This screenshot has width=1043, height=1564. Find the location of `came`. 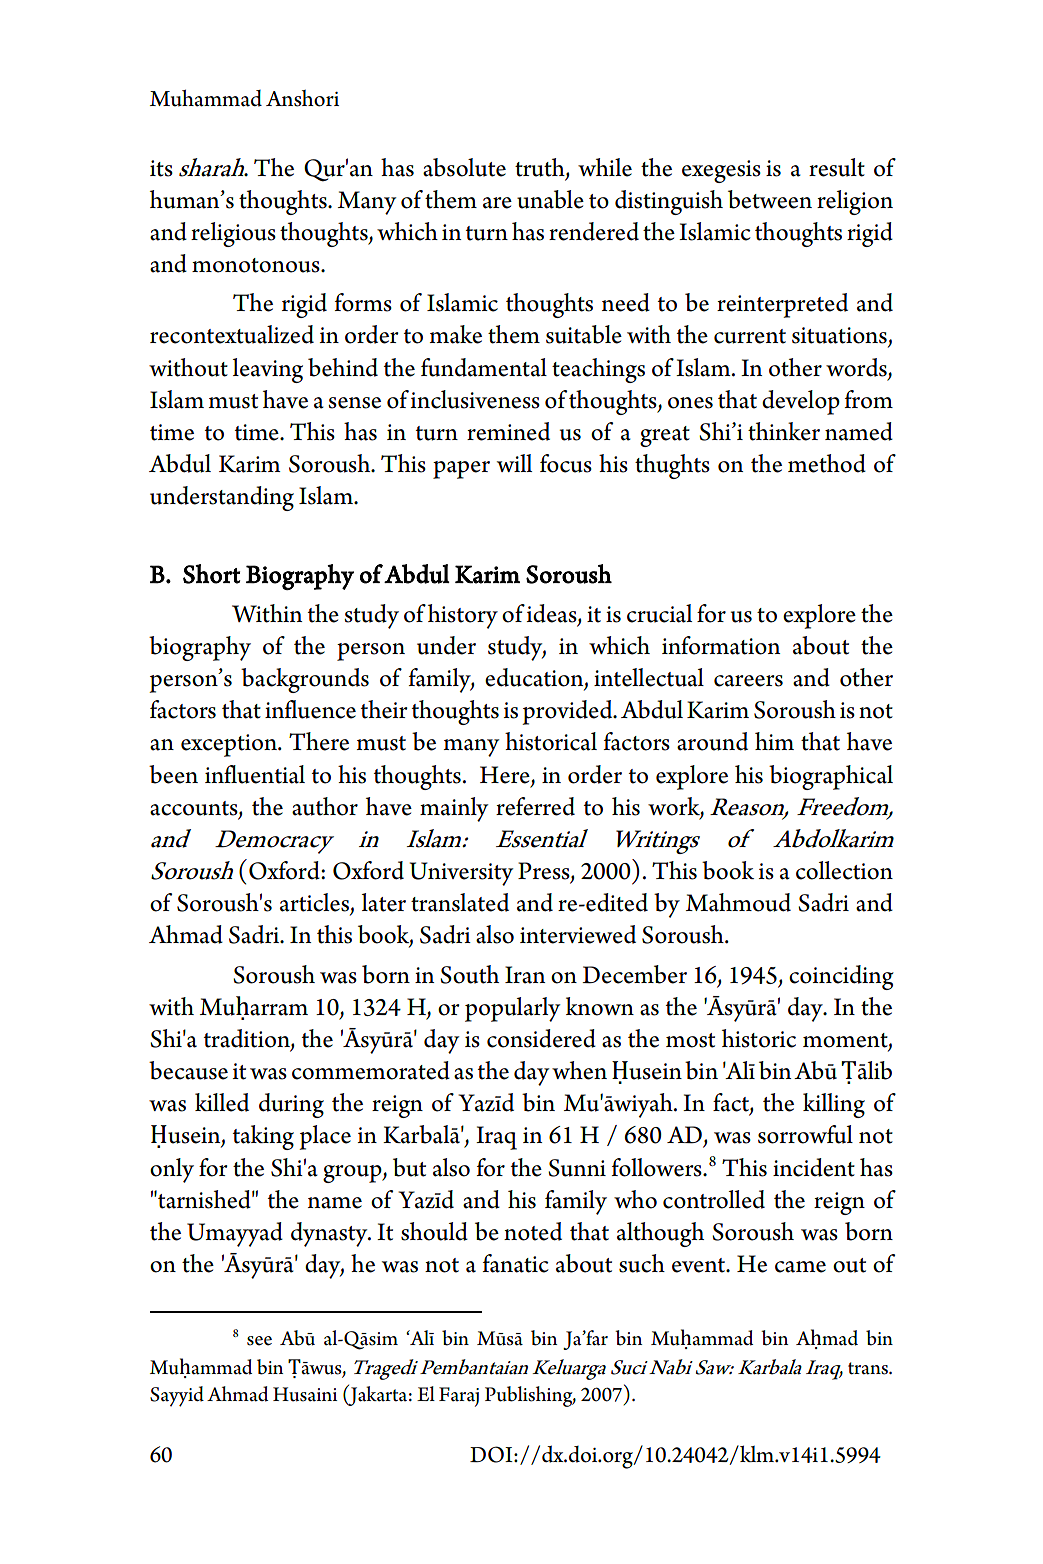

came is located at coordinates (800, 1267).
